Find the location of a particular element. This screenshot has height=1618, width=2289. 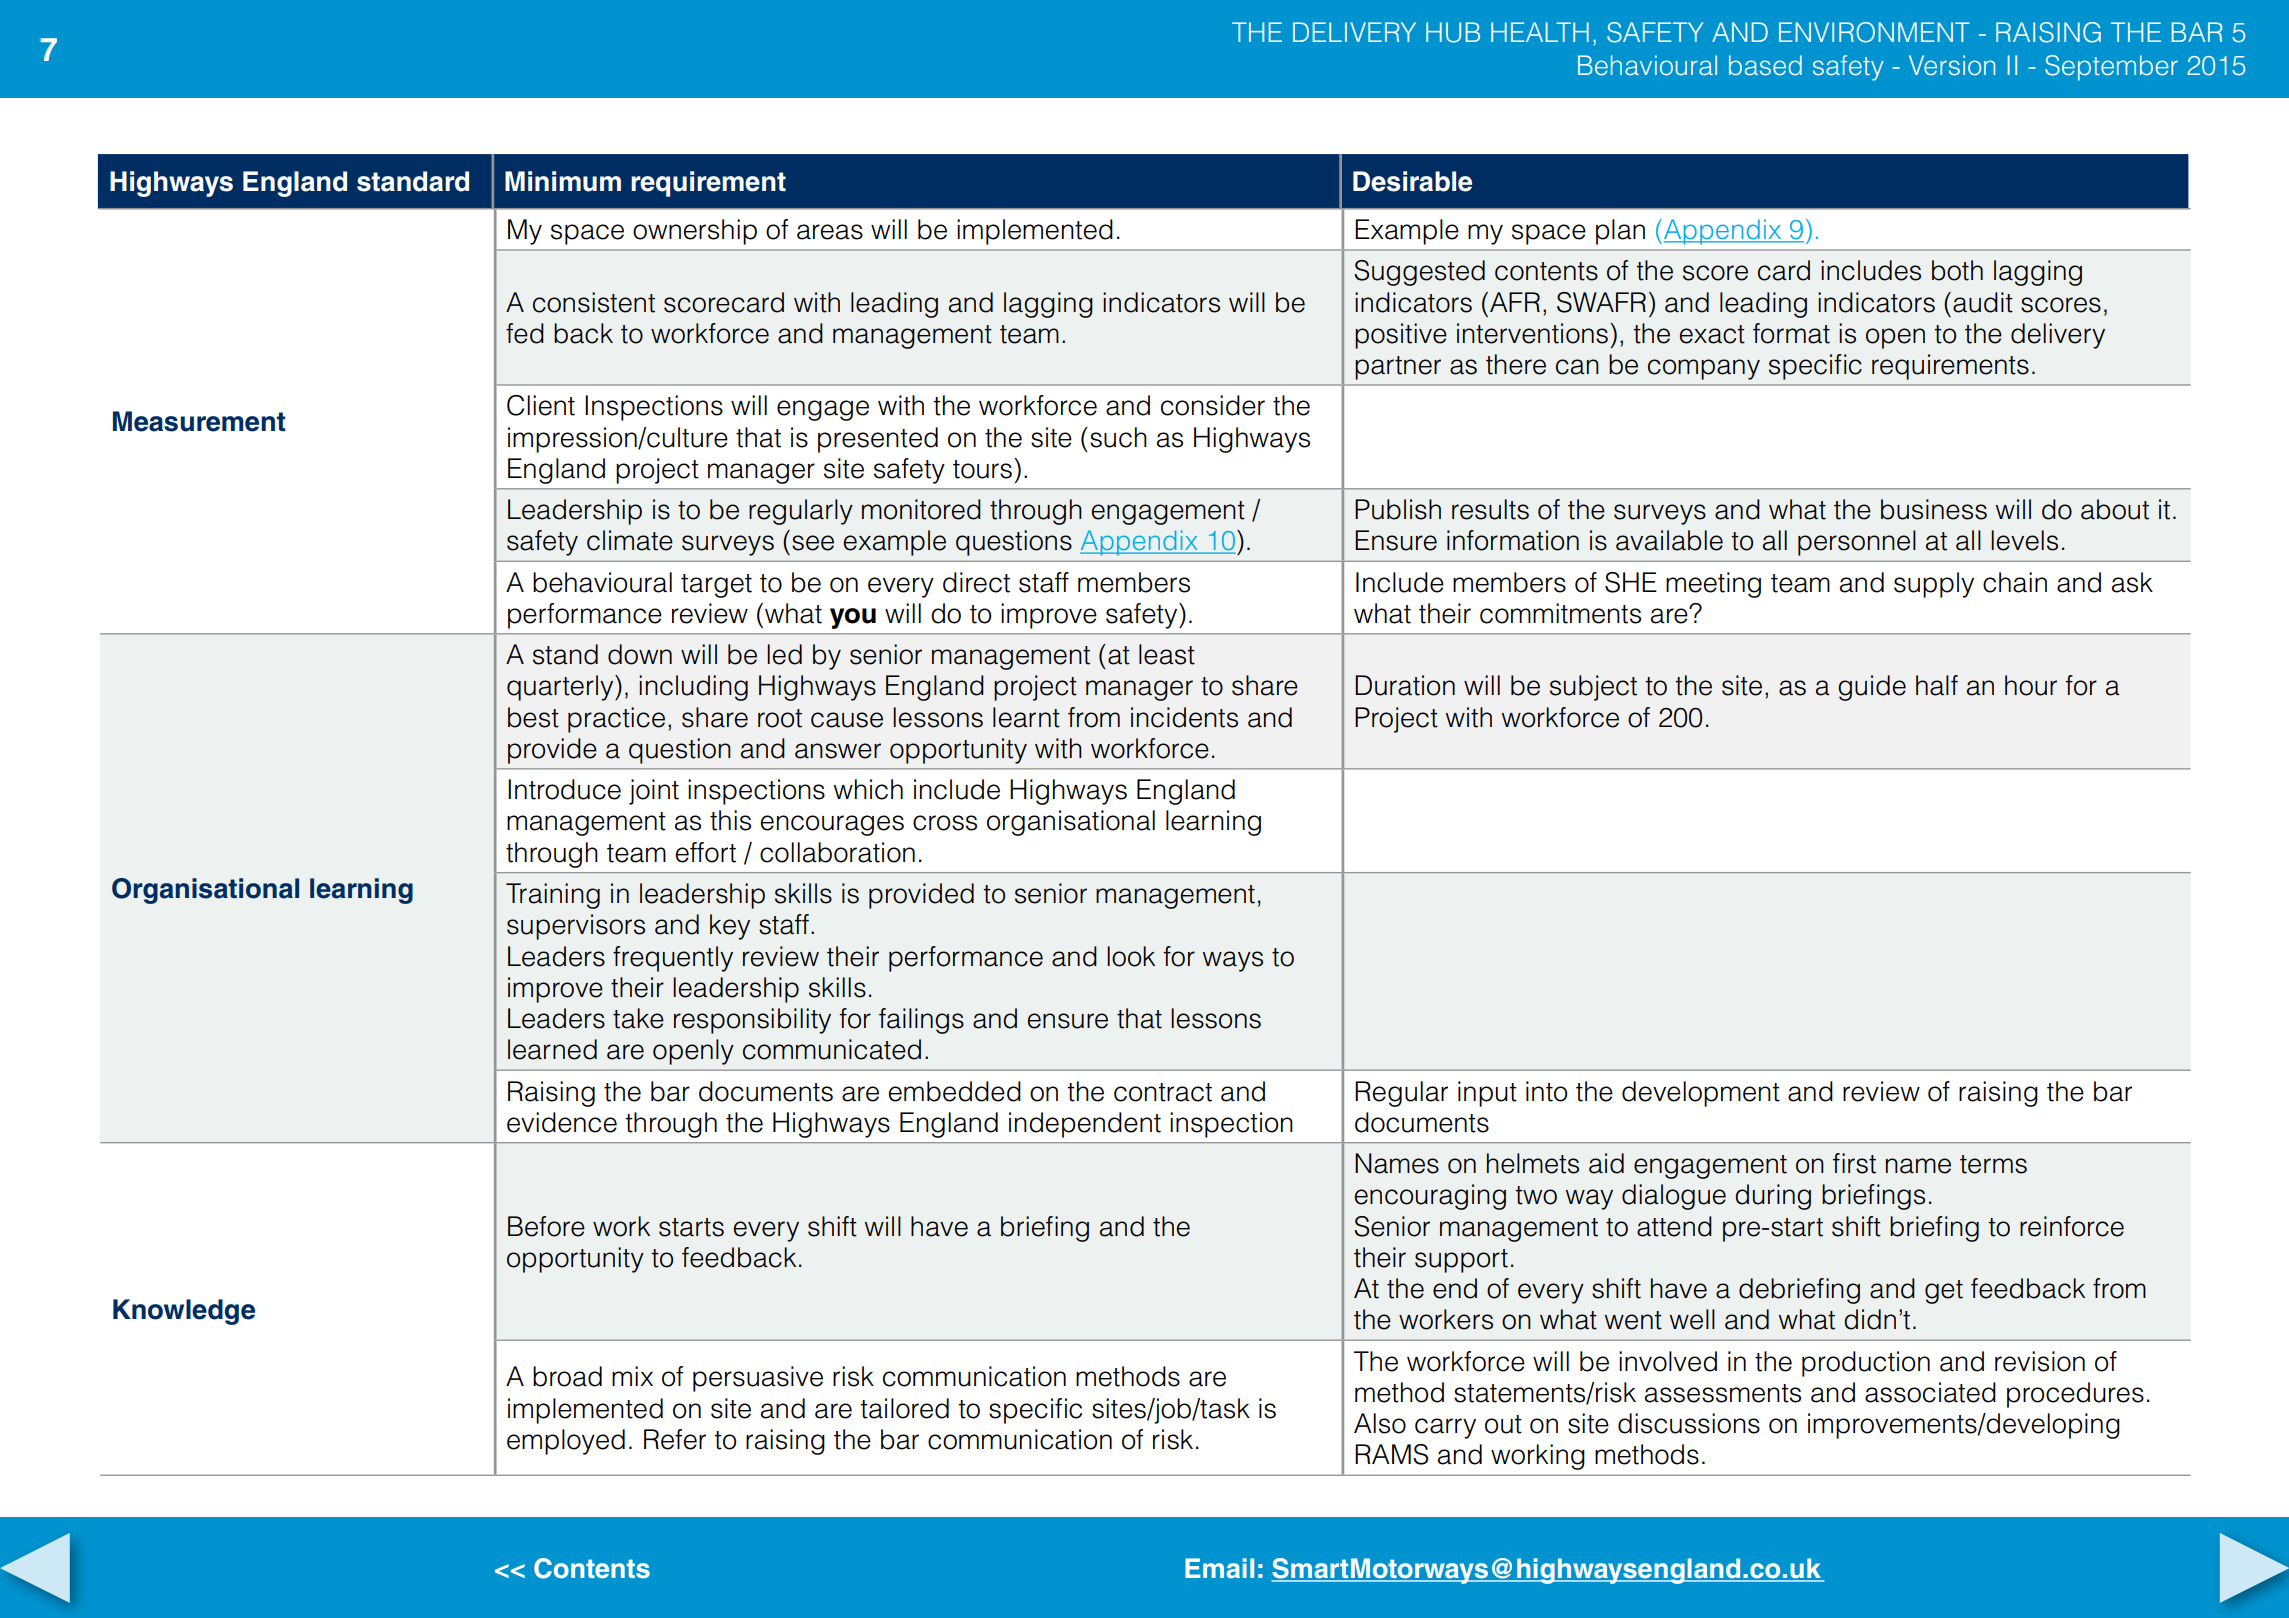

employed is located at coordinates (566, 1442).
